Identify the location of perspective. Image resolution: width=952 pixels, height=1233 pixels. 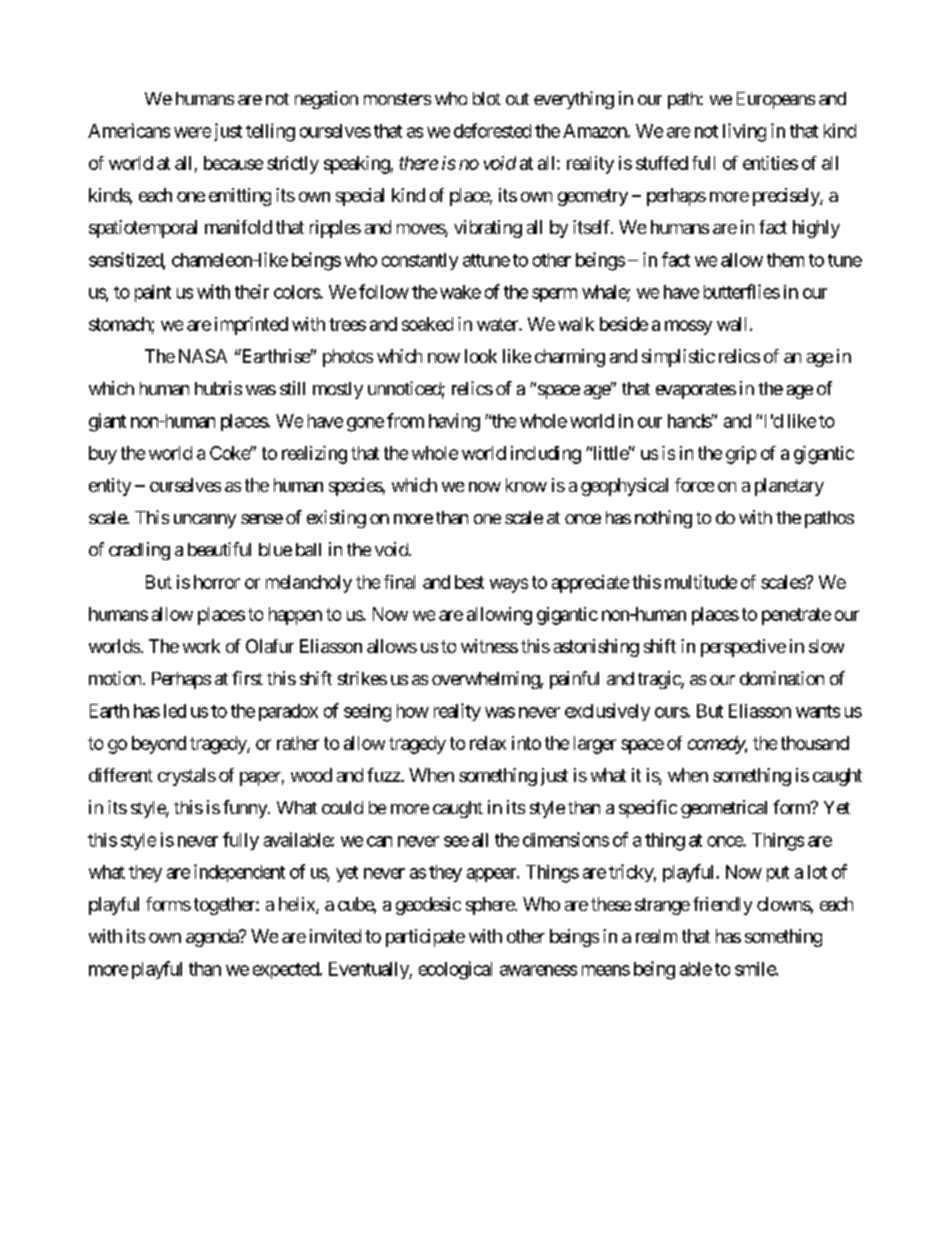
(743, 648).
